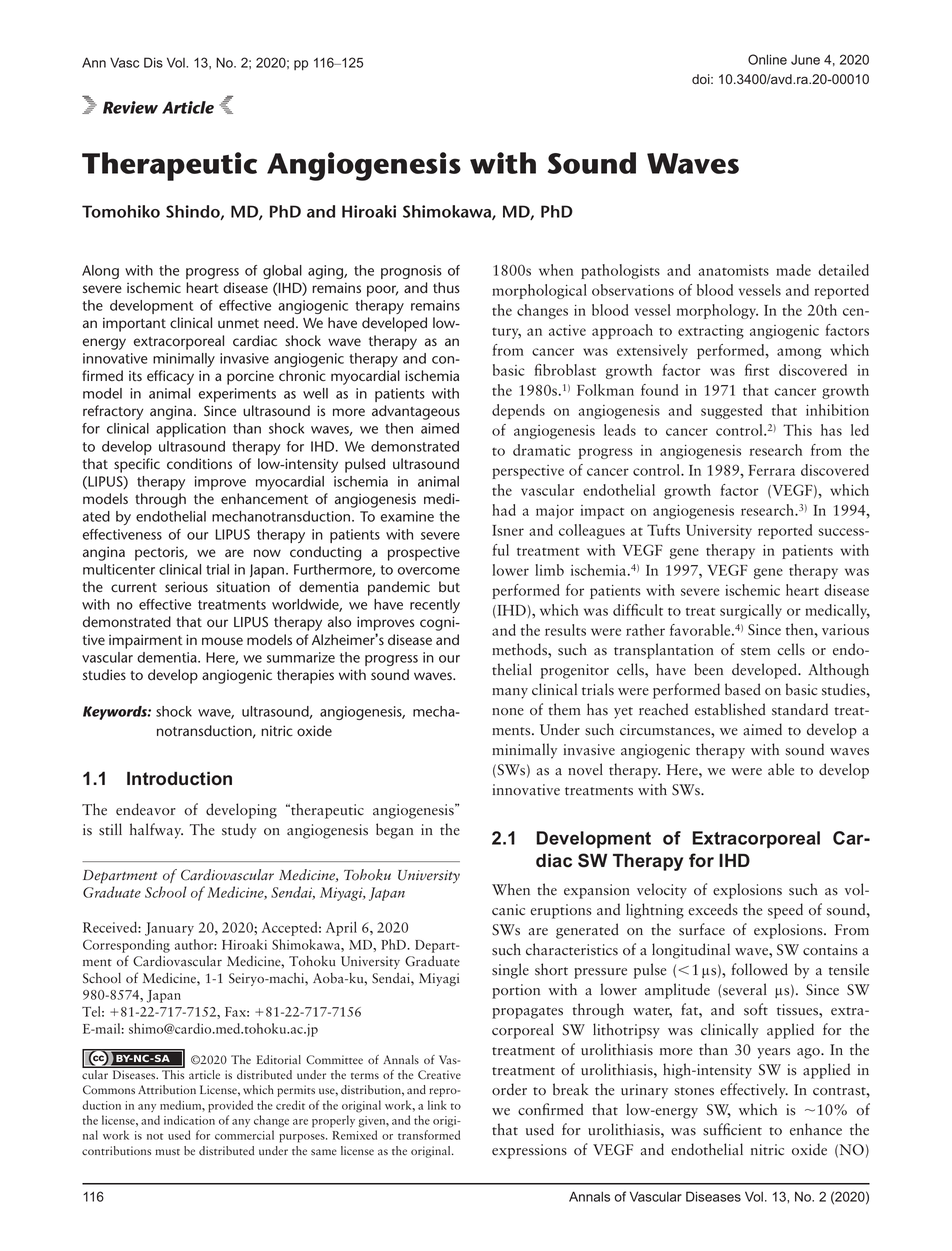  What do you see at coordinates (146, 809) in the screenshot?
I see `endeavor` at bounding box center [146, 809].
